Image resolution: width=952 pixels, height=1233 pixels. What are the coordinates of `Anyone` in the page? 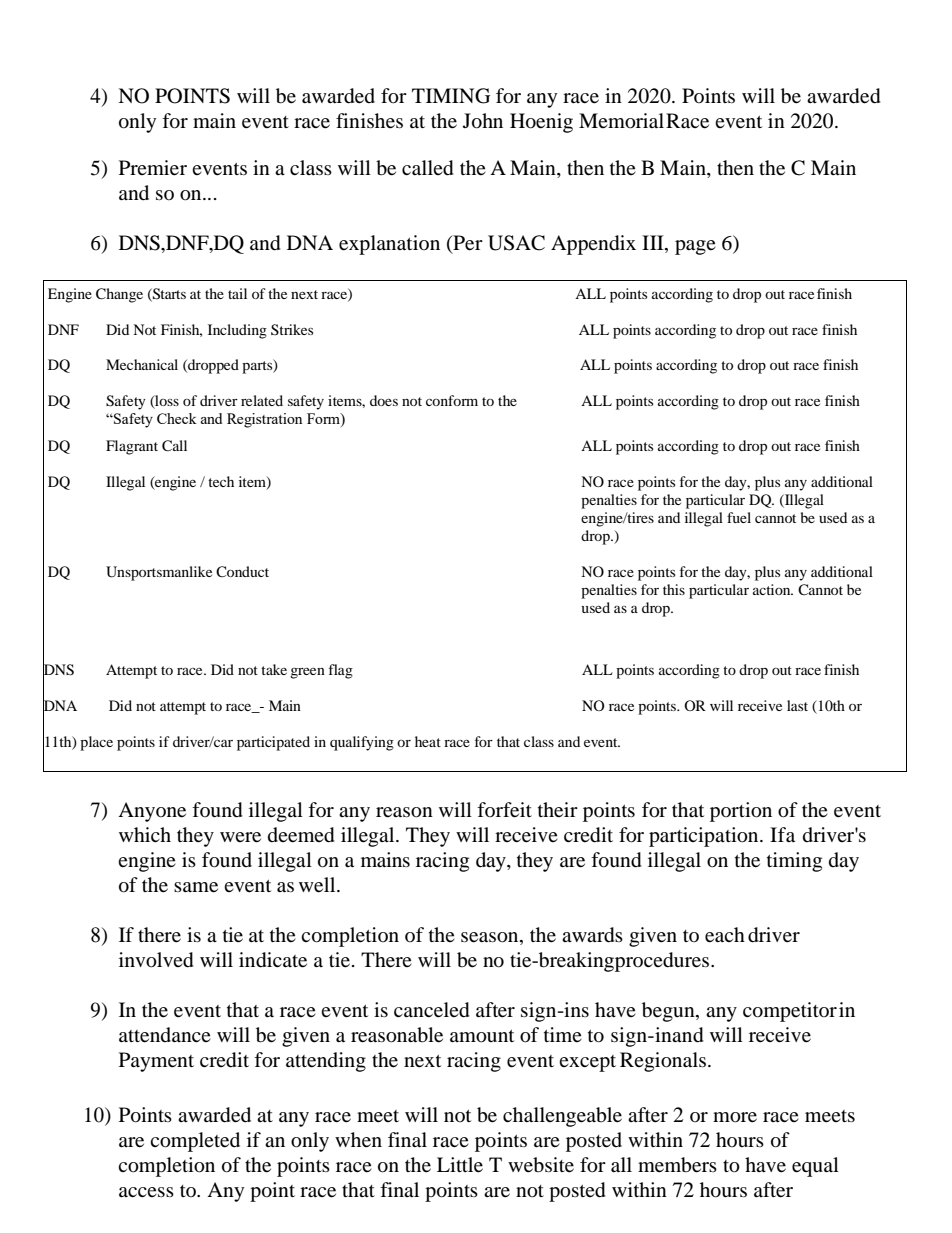 It's located at (152, 812).
